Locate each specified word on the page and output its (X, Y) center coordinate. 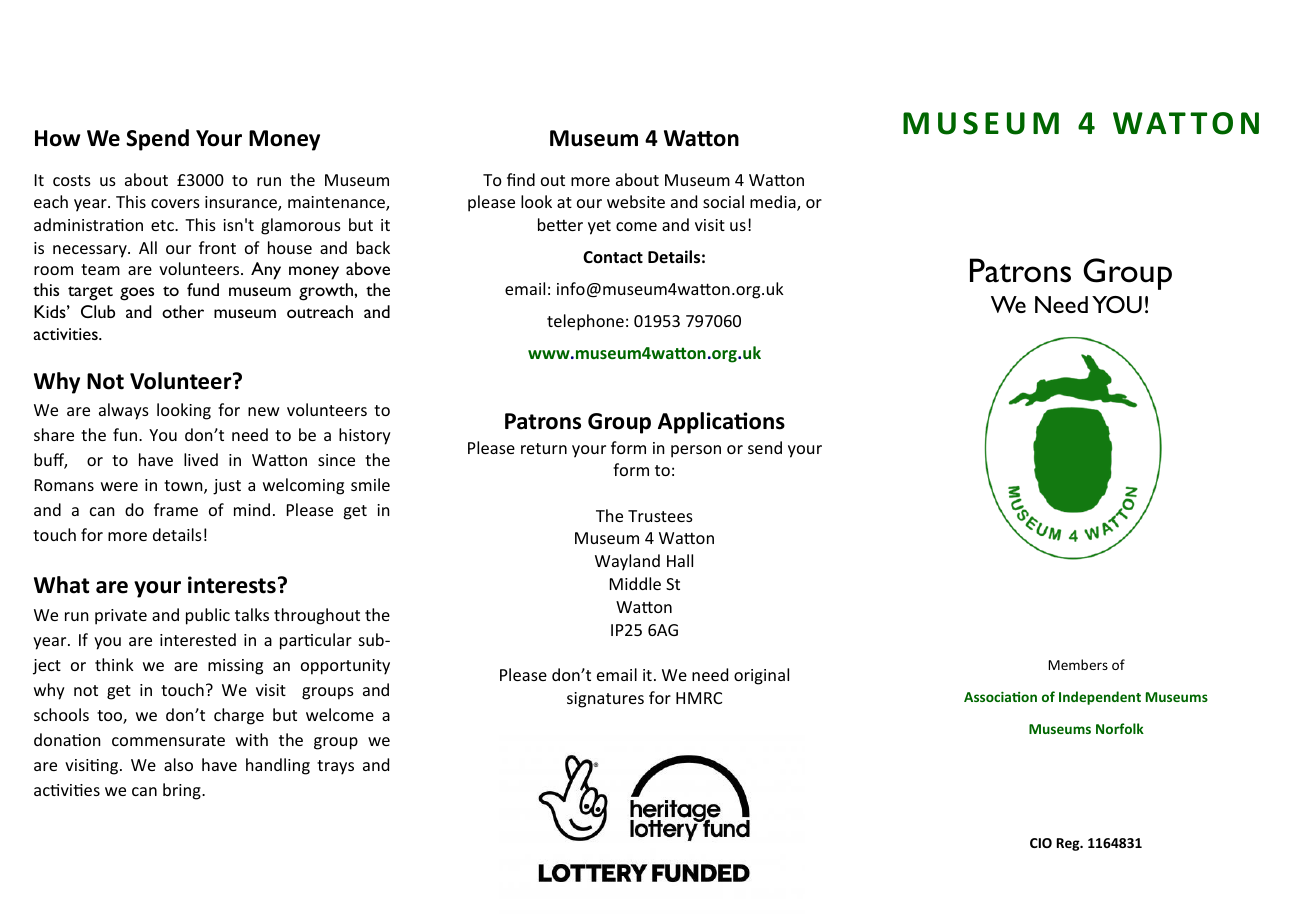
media (774, 203)
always (124, 411)
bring (183, 791)
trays (335, 767)
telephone (585, 322)
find (521, 179)
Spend (157, 140)
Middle (635, 583)
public (208, 616)
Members (1078, 664)
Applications (721, 423)
